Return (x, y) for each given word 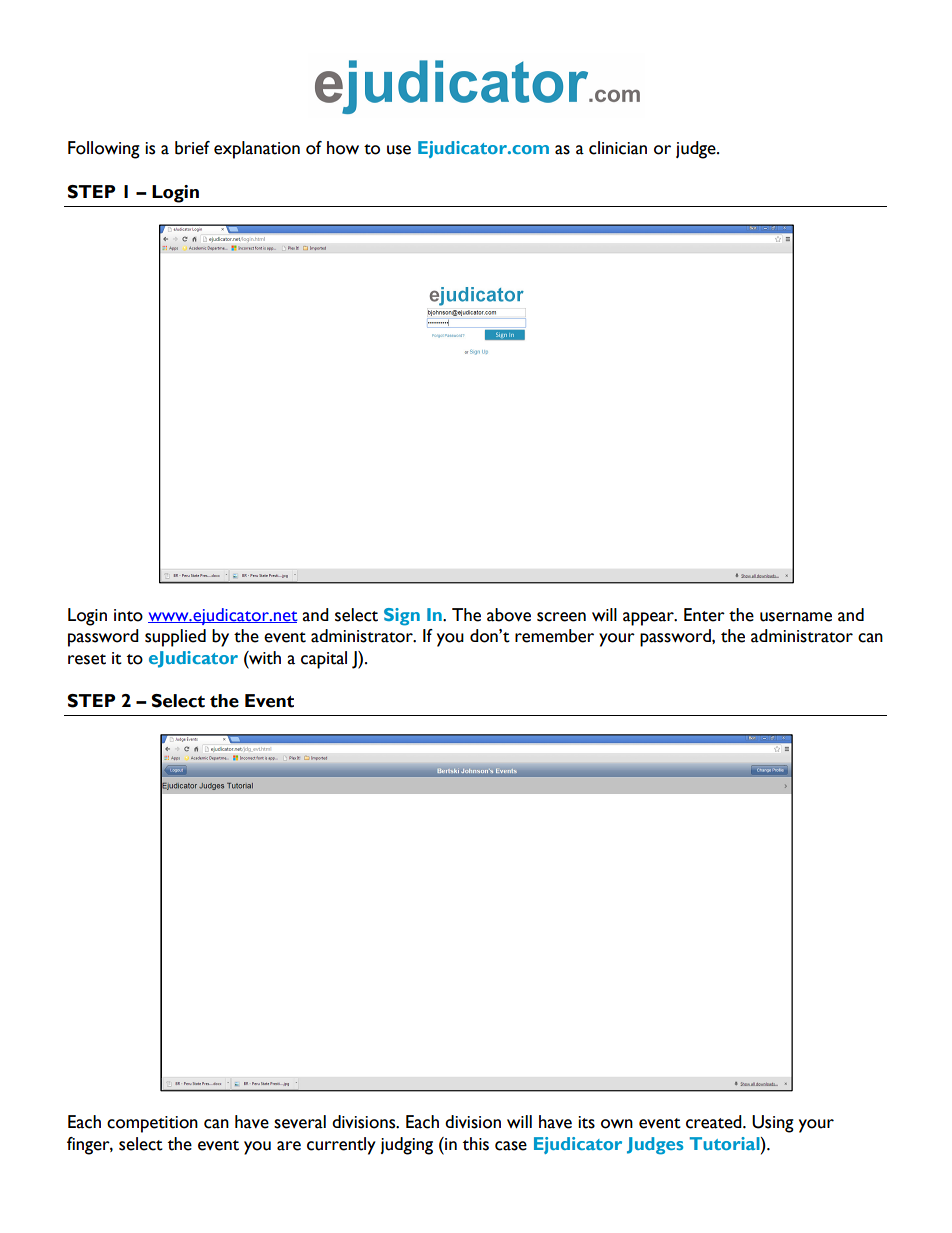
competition (152, 1124)
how (343, 148)
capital (324, 660)
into (128, 615)
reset (87, 659)
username (796, 617)
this (476, 1144)
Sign (402, 617)
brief (192, 148)
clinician (618, 148)
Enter (704, 615)
